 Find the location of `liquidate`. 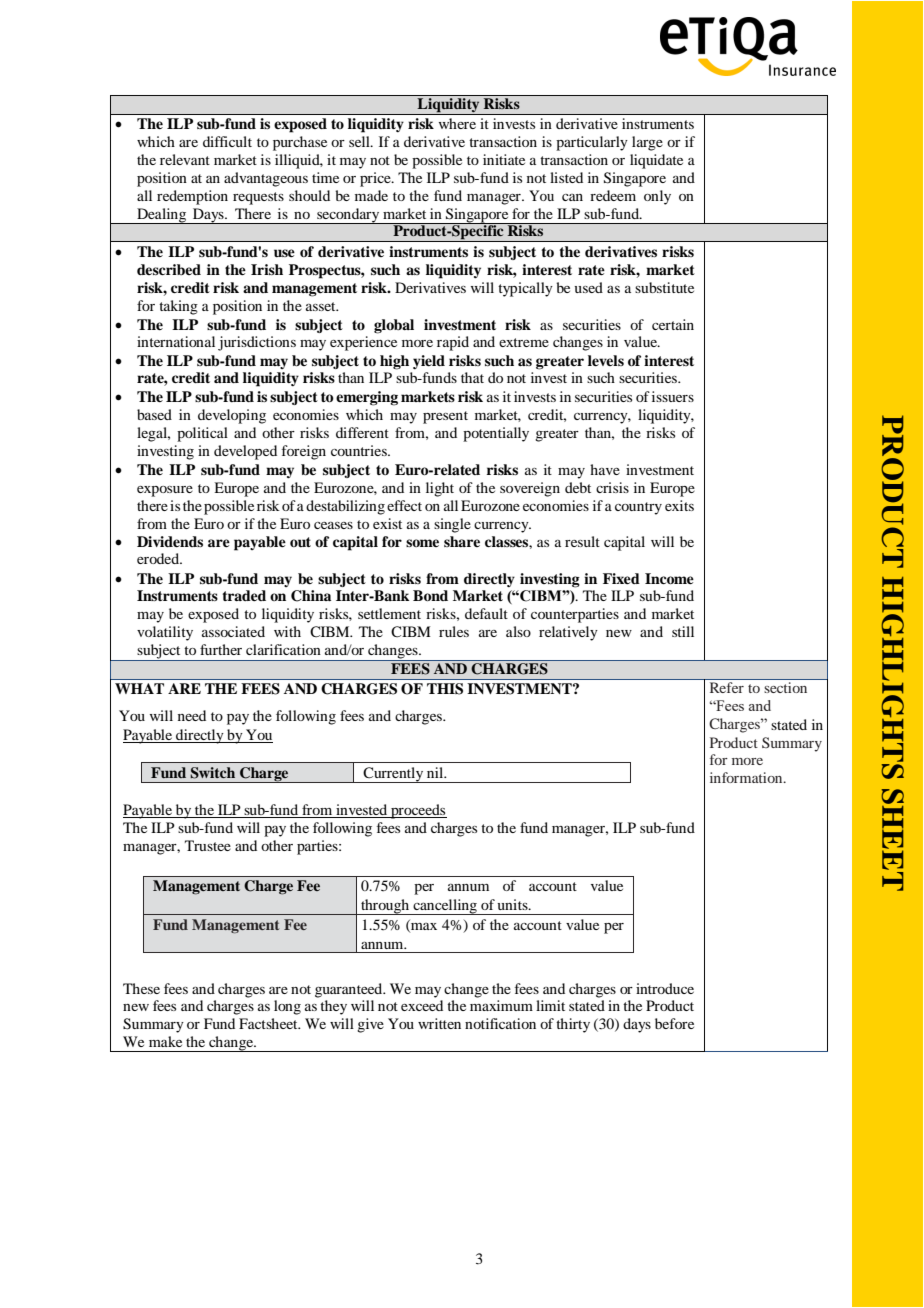

liquidate is located at coordinates (656, 161).
